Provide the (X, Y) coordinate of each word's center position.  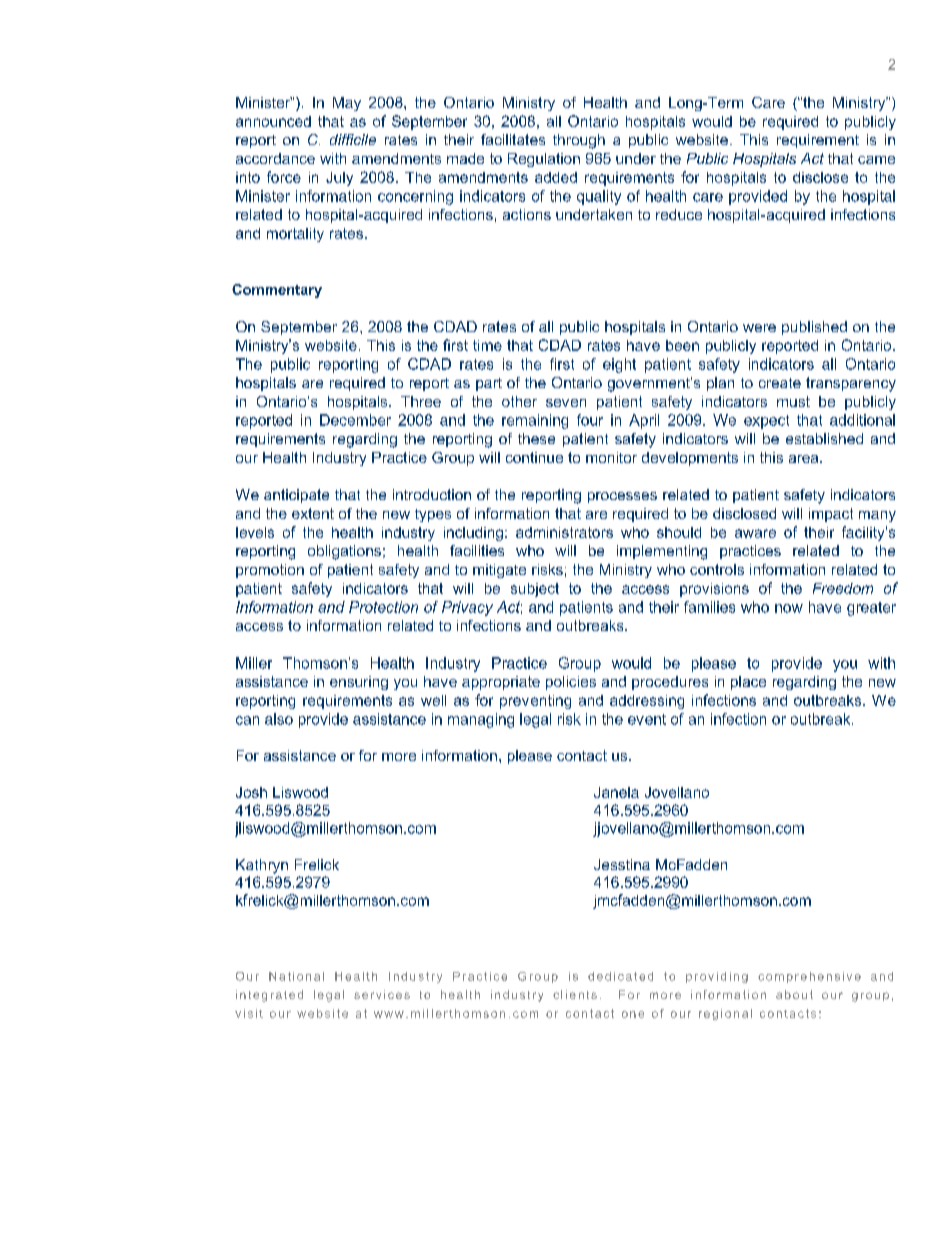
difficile (353, 139)
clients (575, 994)
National (296, 976)
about (794, 994)
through (579, 141)
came (876, 160)
